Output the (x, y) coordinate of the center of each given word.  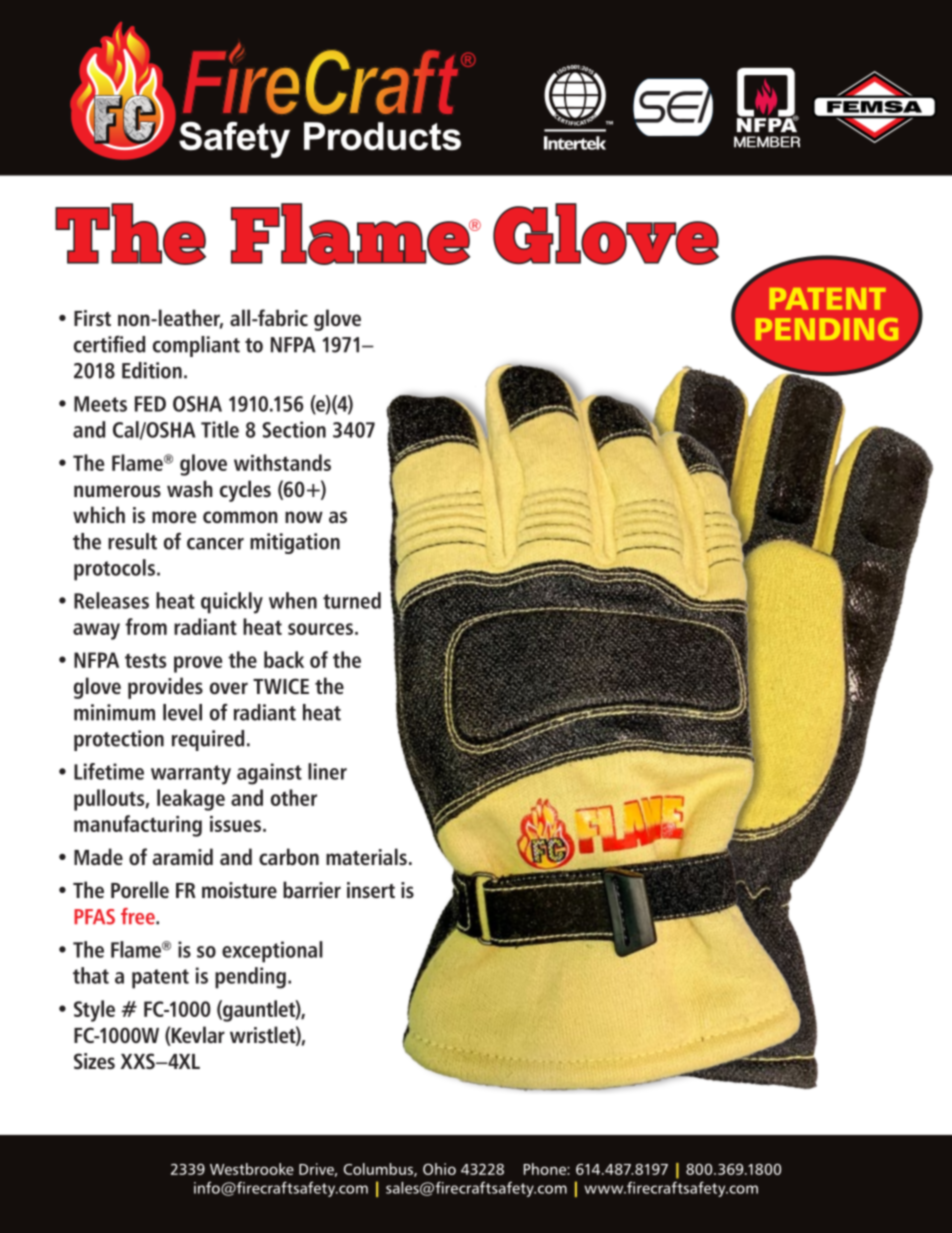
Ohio (439, 1169)
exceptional (272, 952)
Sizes (94, 1061)
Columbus (379, 1170)
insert (371, 890)
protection (119, 740)
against (269, 774)
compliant (196, 346)
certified (109, 344)
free (139, 916)
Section (294, 429)
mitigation (295, 543)
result (132, 541)
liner (327, 771)
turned (352, 600)
